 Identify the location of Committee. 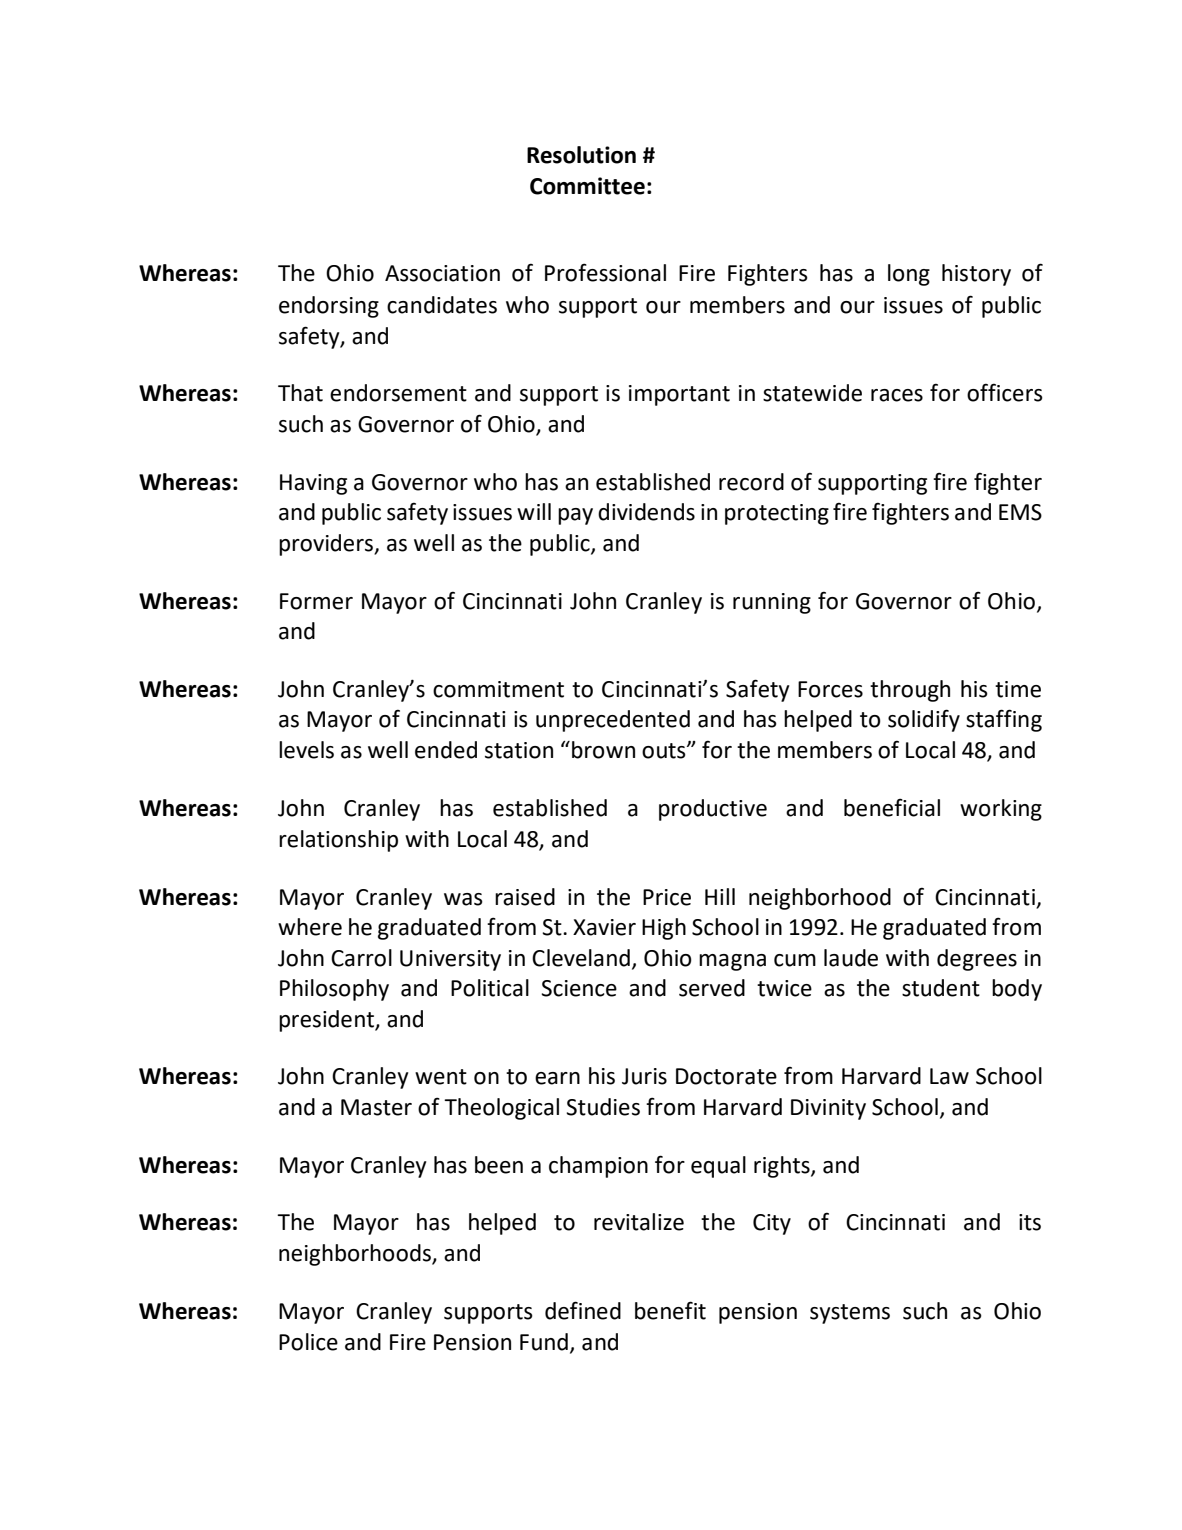
(587, 186).
